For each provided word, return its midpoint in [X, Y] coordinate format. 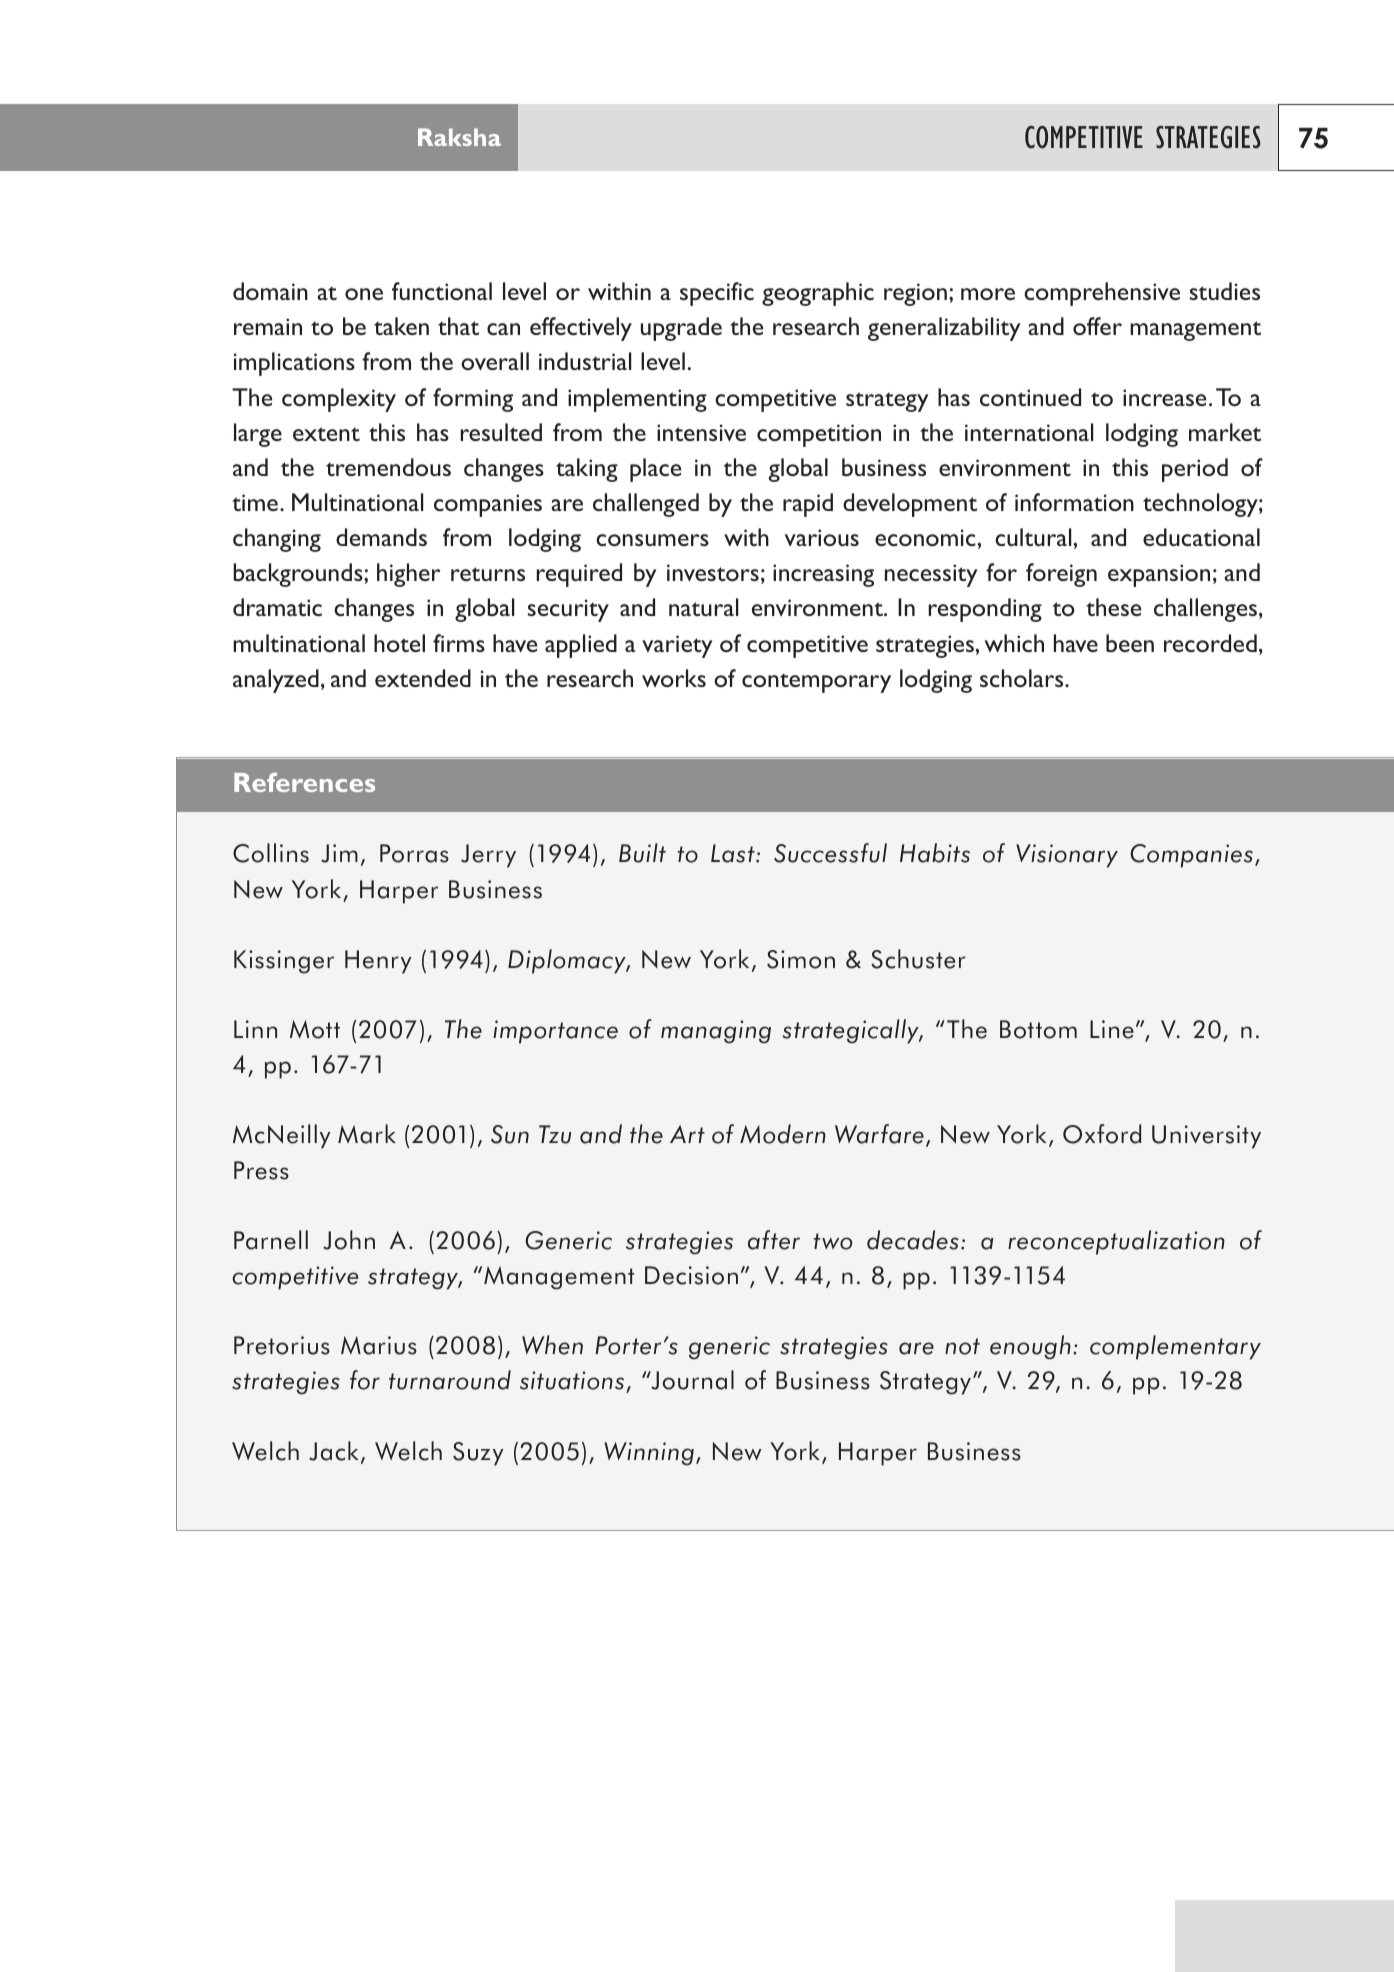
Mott [315, 1029]
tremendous [388, 467]
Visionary [1067, 856]
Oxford [1102, 1134]
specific [717, 294]
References [304, 782]
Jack [333, 1451]
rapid [808, 505]
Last [734, 853]
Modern [783, 1134]
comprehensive [1102, 294]
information [1074, 502]
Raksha [459, 137]
